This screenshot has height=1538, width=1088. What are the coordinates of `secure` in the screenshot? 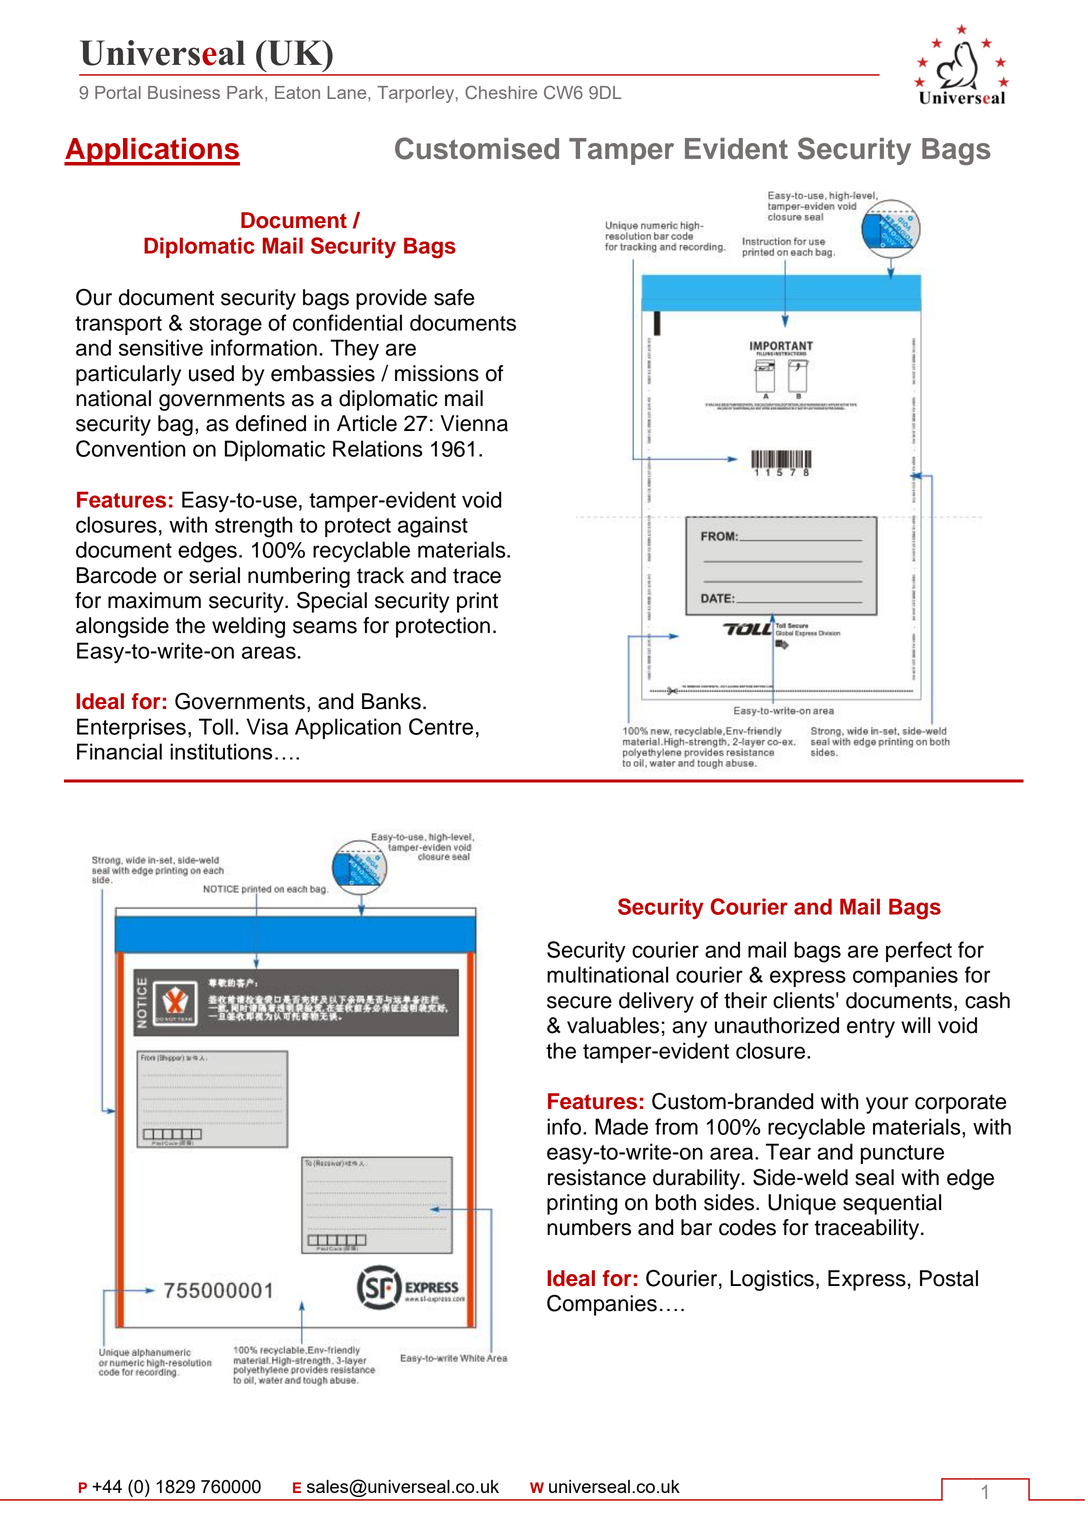 It's located at (579, 1002).
